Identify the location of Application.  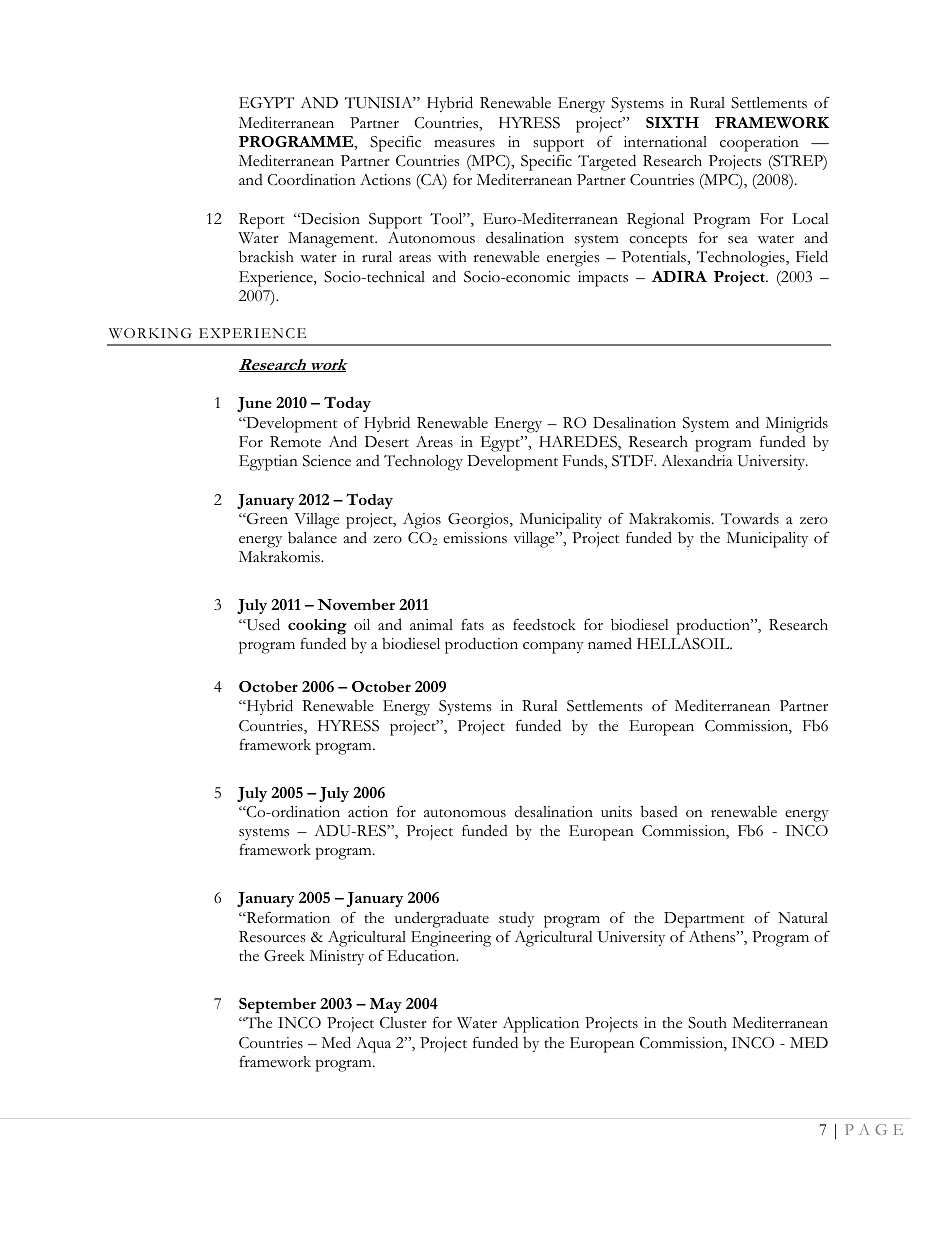
(541, 1025).
